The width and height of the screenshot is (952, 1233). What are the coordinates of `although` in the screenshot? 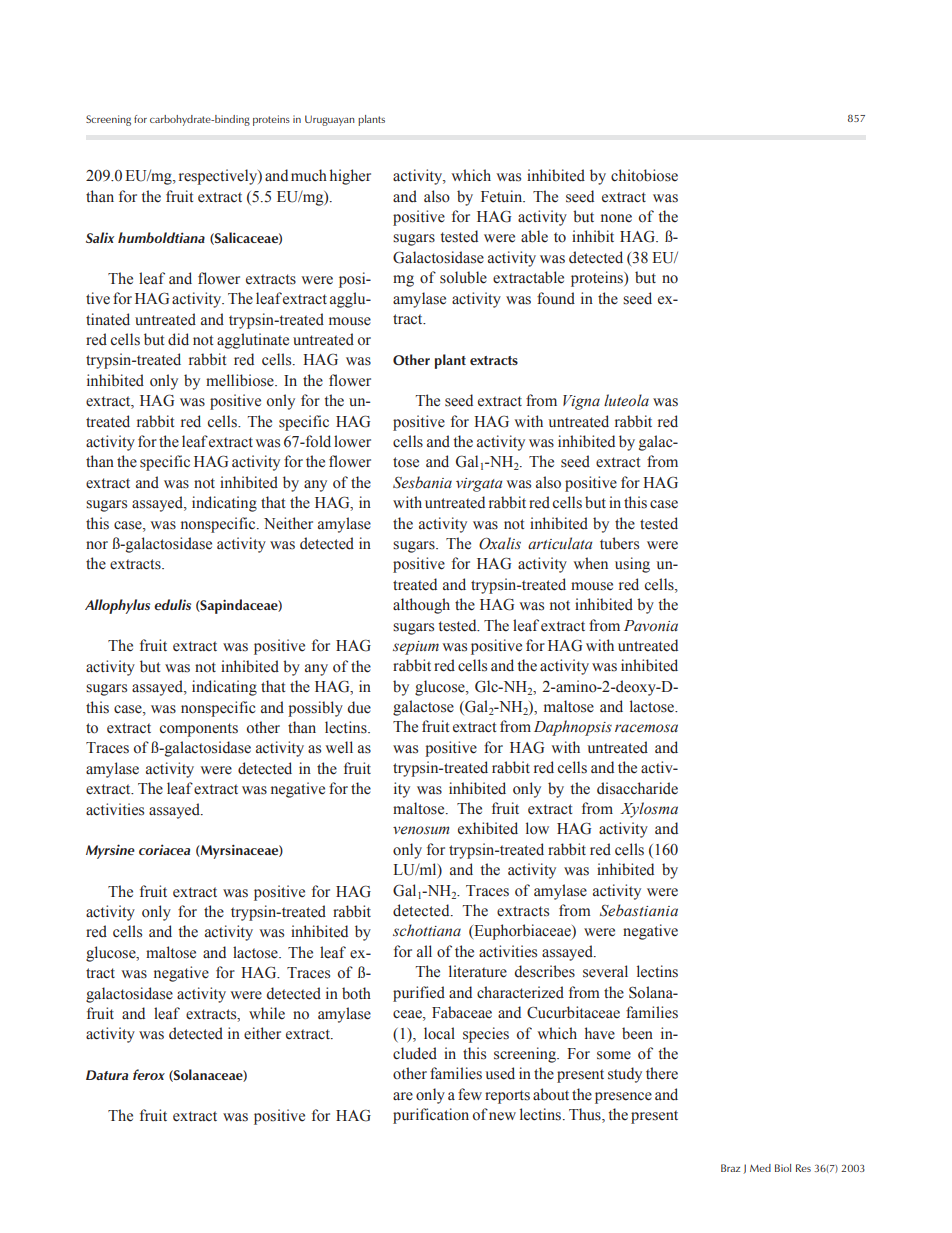 It's located at (421, 606).
